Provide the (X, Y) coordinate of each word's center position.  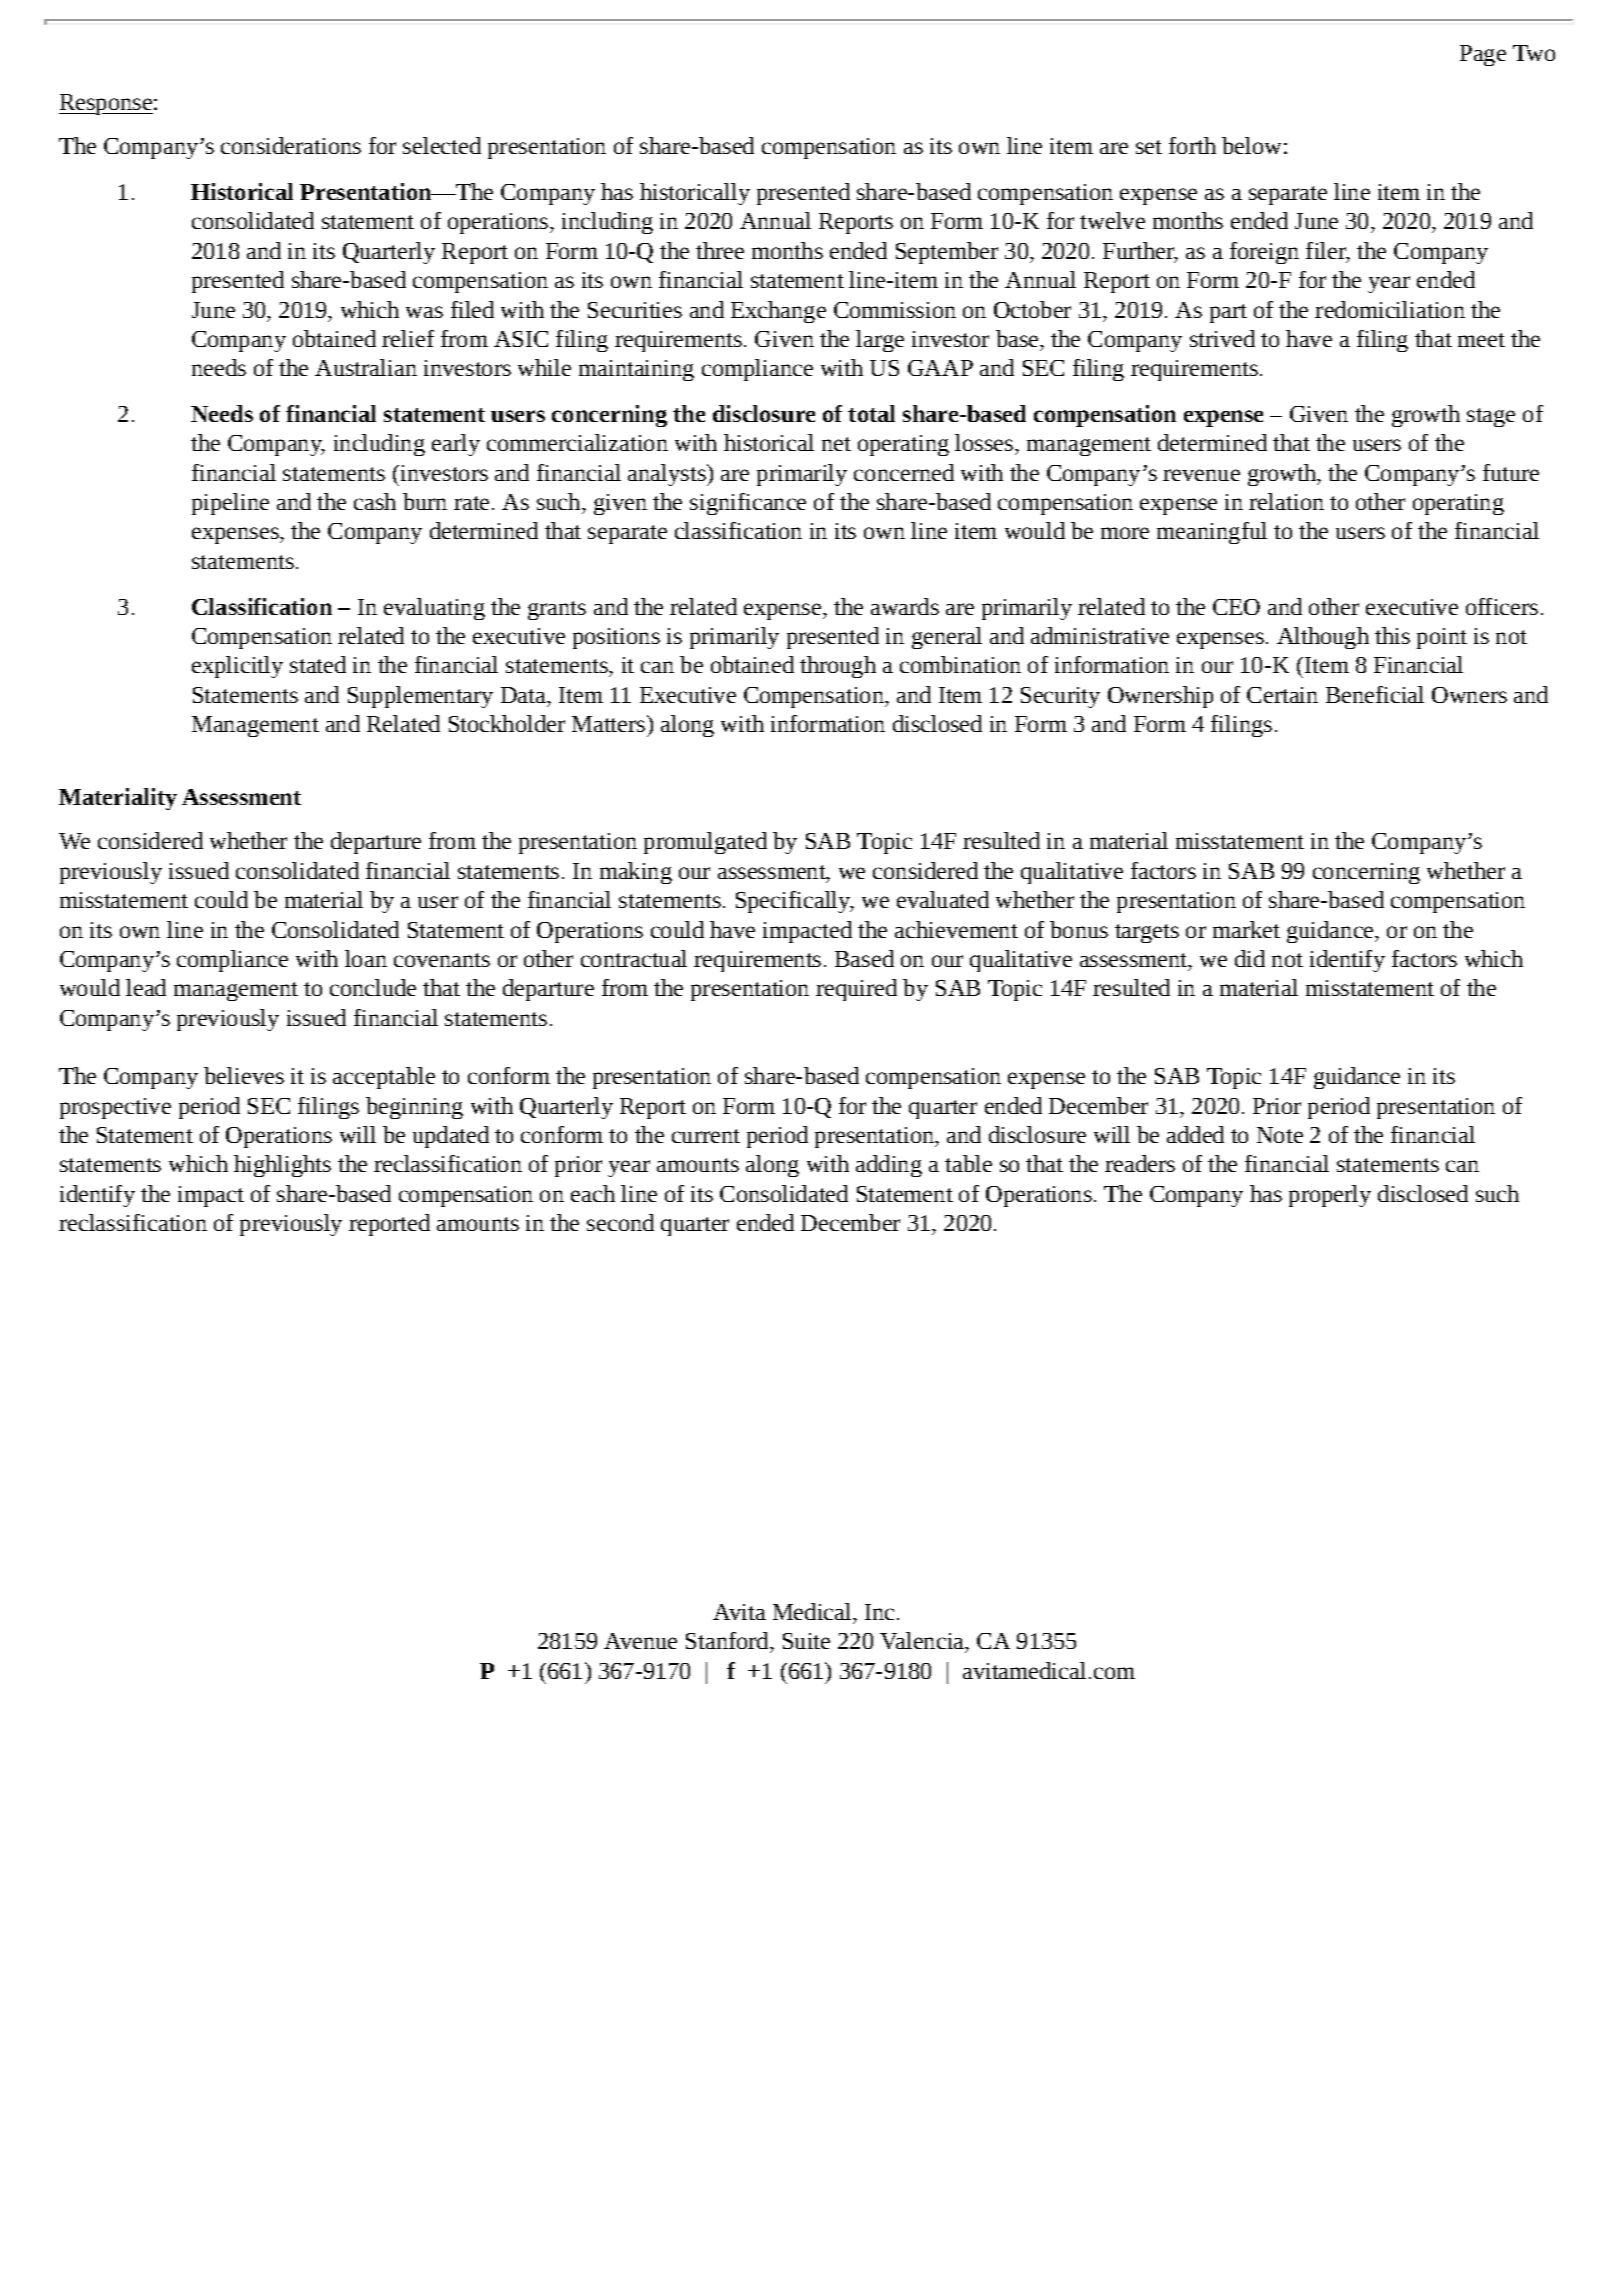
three (720, 250)
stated (318, 664)
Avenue (640, 1641)
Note (1280, 1135)
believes (244, 1075)
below (1251, 145)
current (706, 1136)
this (1392, 635)
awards (905, 606)
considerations (291, 145)
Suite (806, 1641)
